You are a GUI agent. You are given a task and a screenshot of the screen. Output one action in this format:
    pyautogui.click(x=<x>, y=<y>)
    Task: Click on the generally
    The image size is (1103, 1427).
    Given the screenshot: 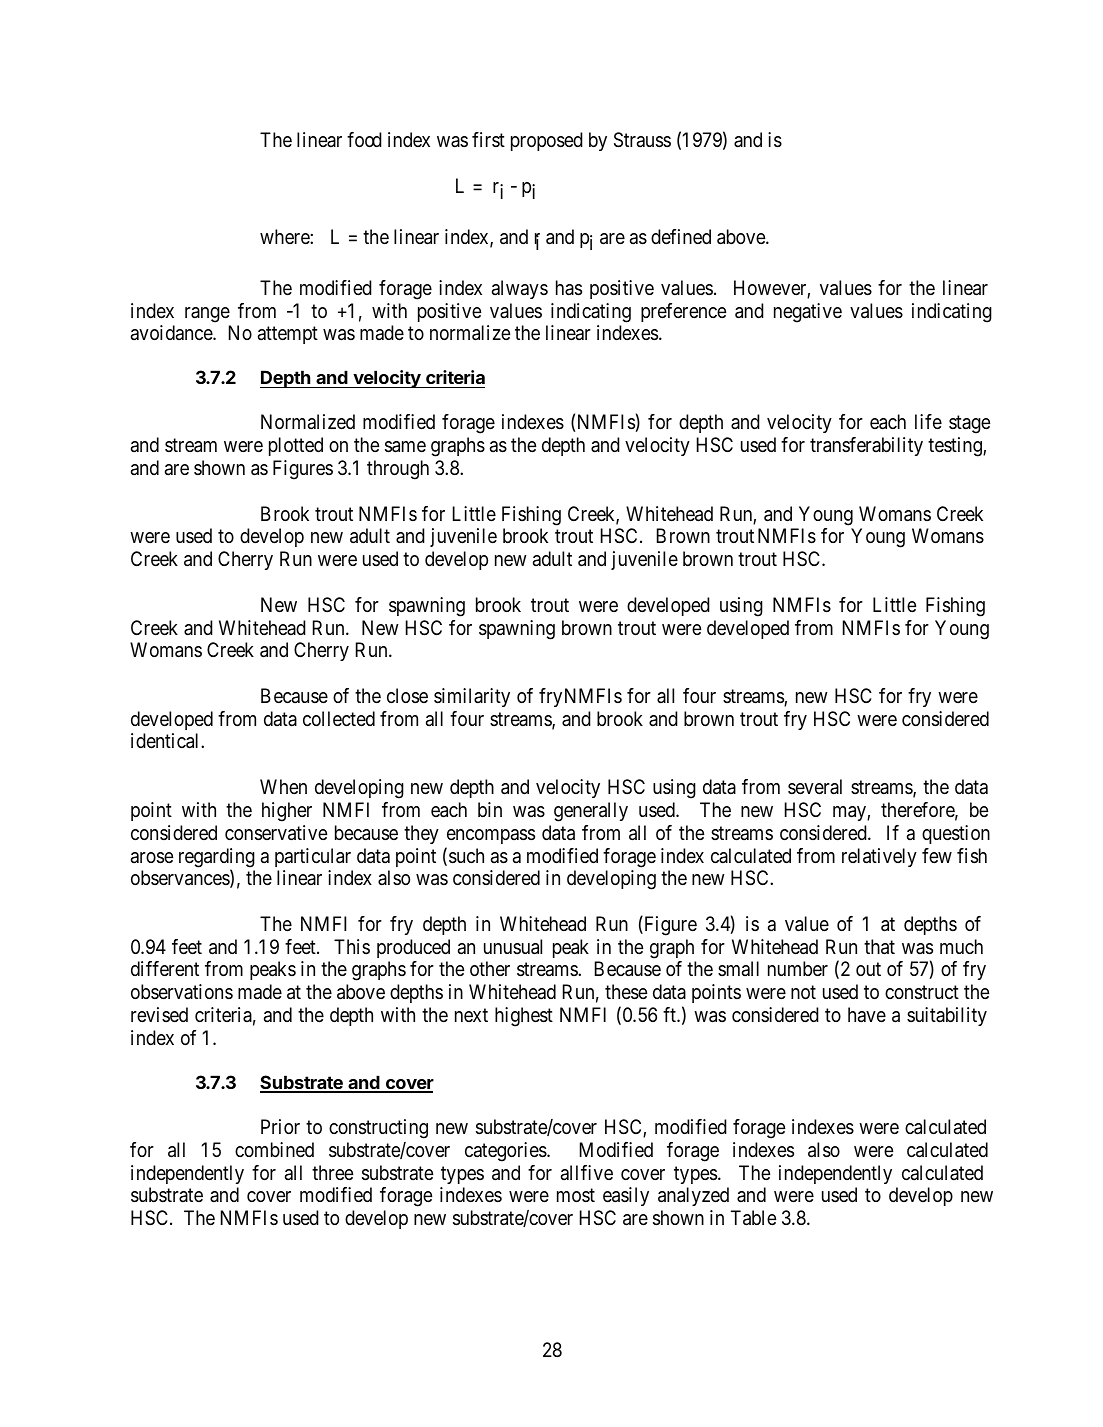 What is the action you would take?
    pyautogui.click(x=591, y=812)
